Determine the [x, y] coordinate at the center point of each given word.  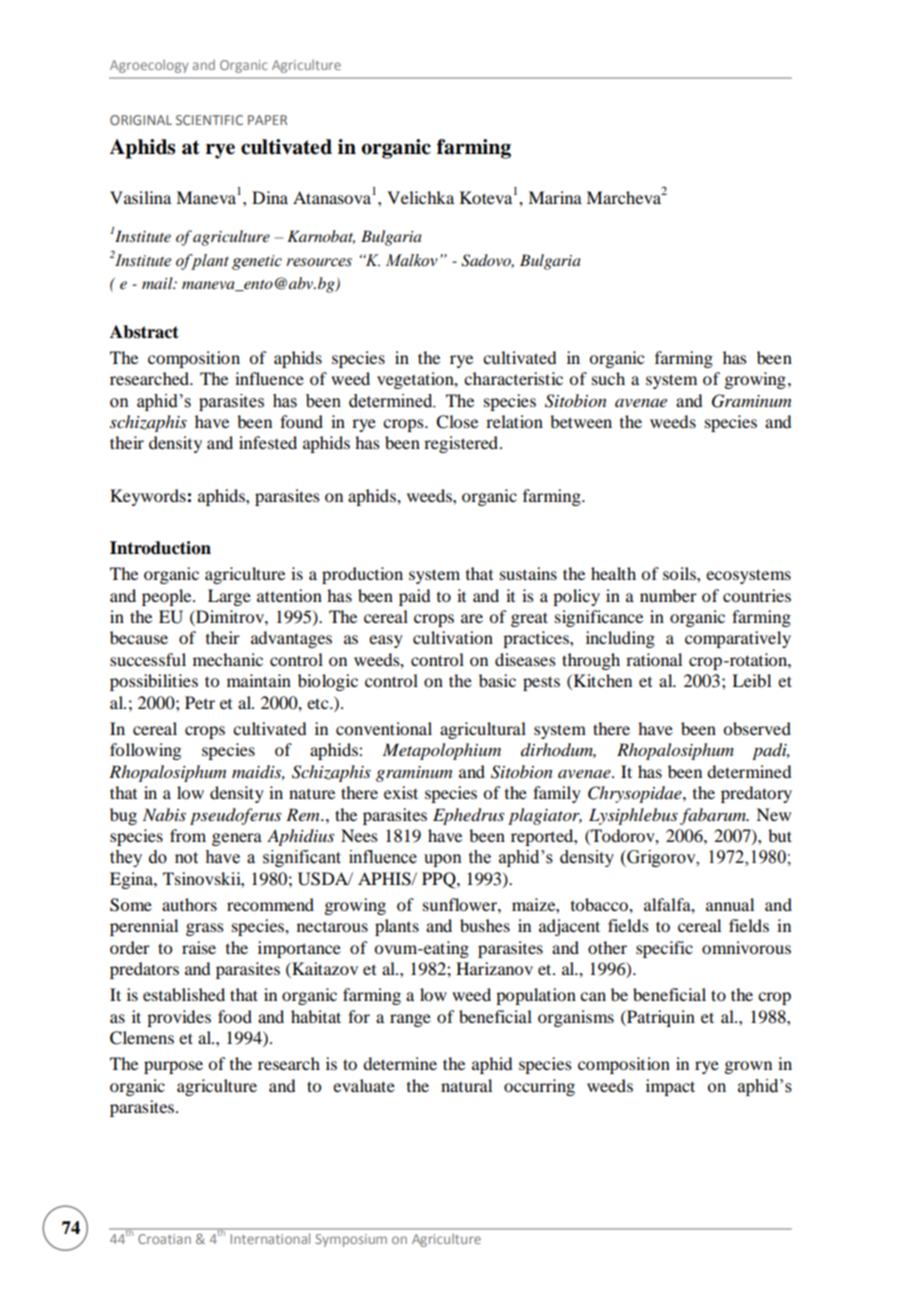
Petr [200, 702]
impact [670, 1087]
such [608, 378]
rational [654, 659]
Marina [555, 197]
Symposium [351, 1240]
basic [497, 680]
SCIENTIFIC [209, 120]
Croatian [164, 1239]
